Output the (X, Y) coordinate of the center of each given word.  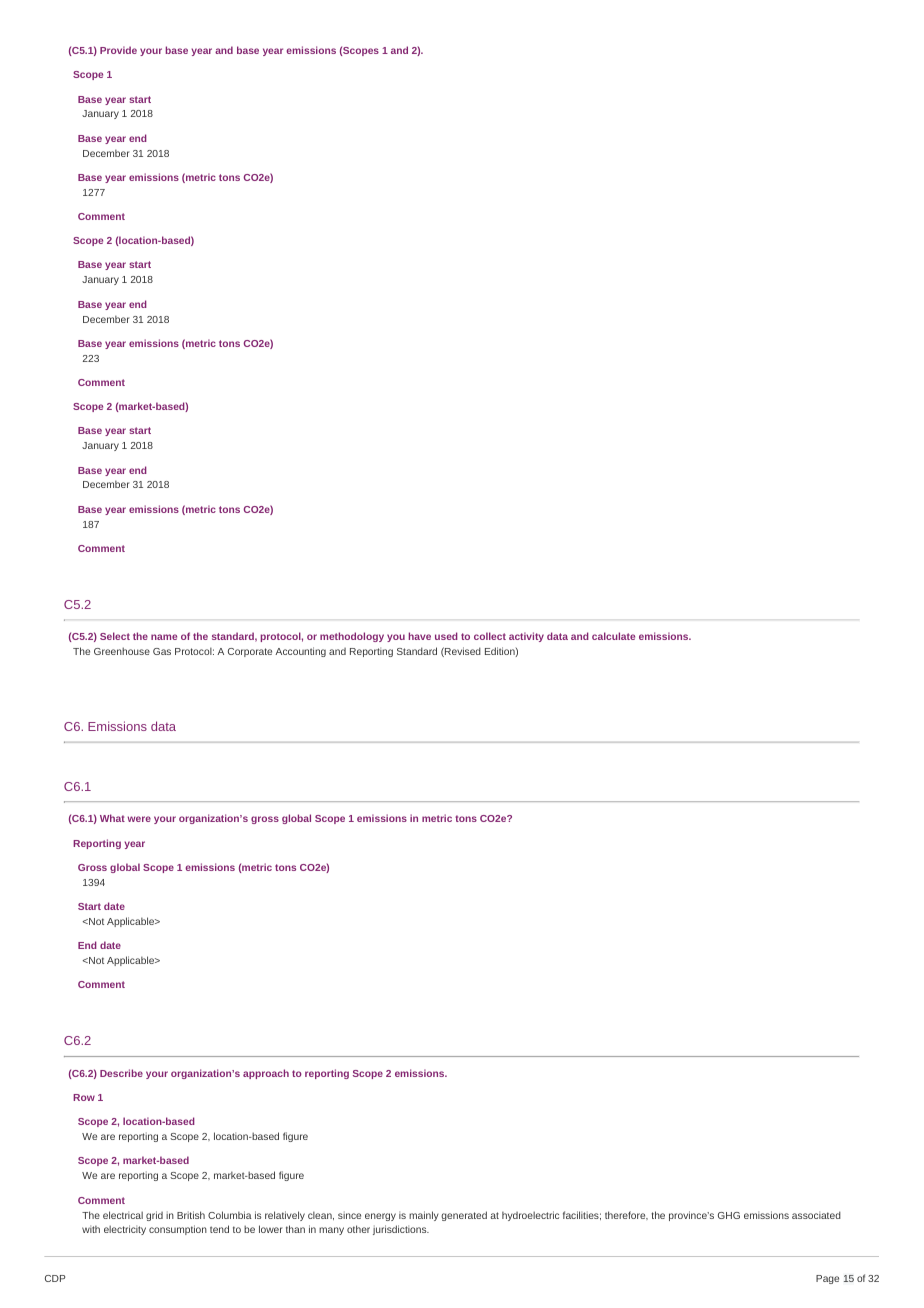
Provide (118, 50)
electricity (125, 1230)
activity (526, 637)
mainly (424, 1216)
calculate (613, 636)
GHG (729, 1215)
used (446, 636)
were (139, 819)
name (164, 637)
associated (816, 1215)
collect (490, 636)
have (420, 636)
